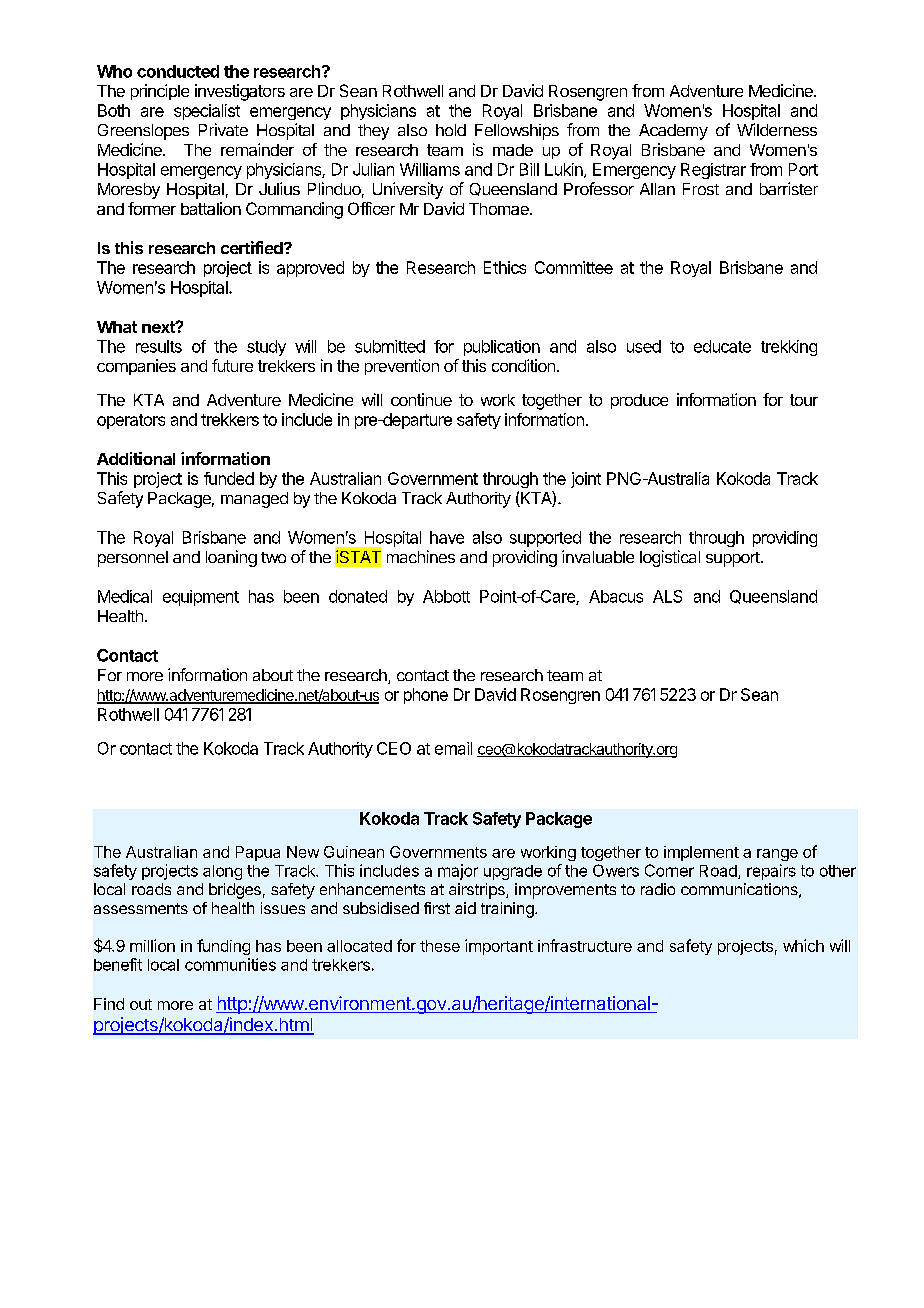 The width and height of the document is (924, 1308). What do you see at coordinates (230, 964) in the document?
I see `communities` at bounding box center [230, 964].
